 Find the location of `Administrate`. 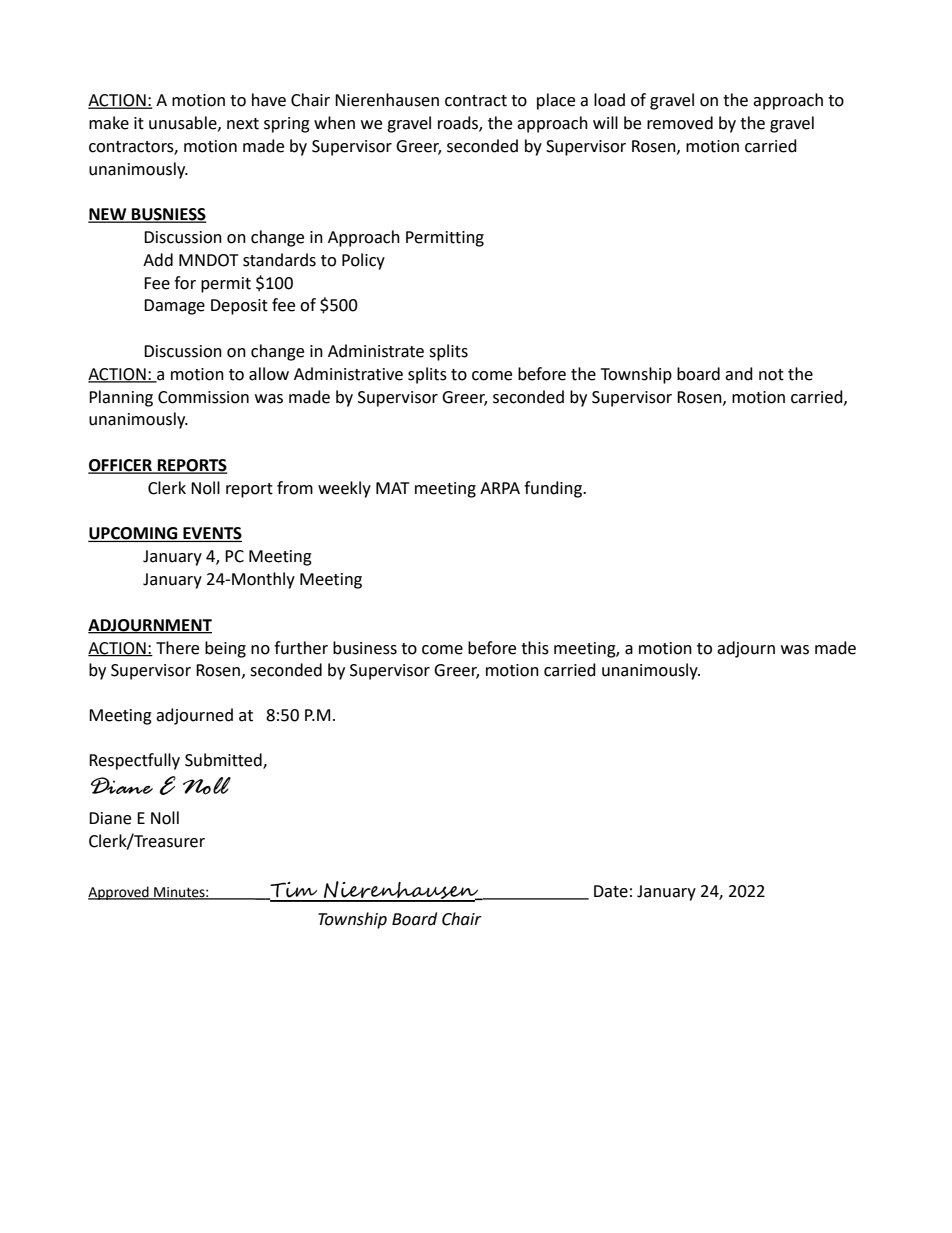

Administrate is located at coordinates (376, 351).
